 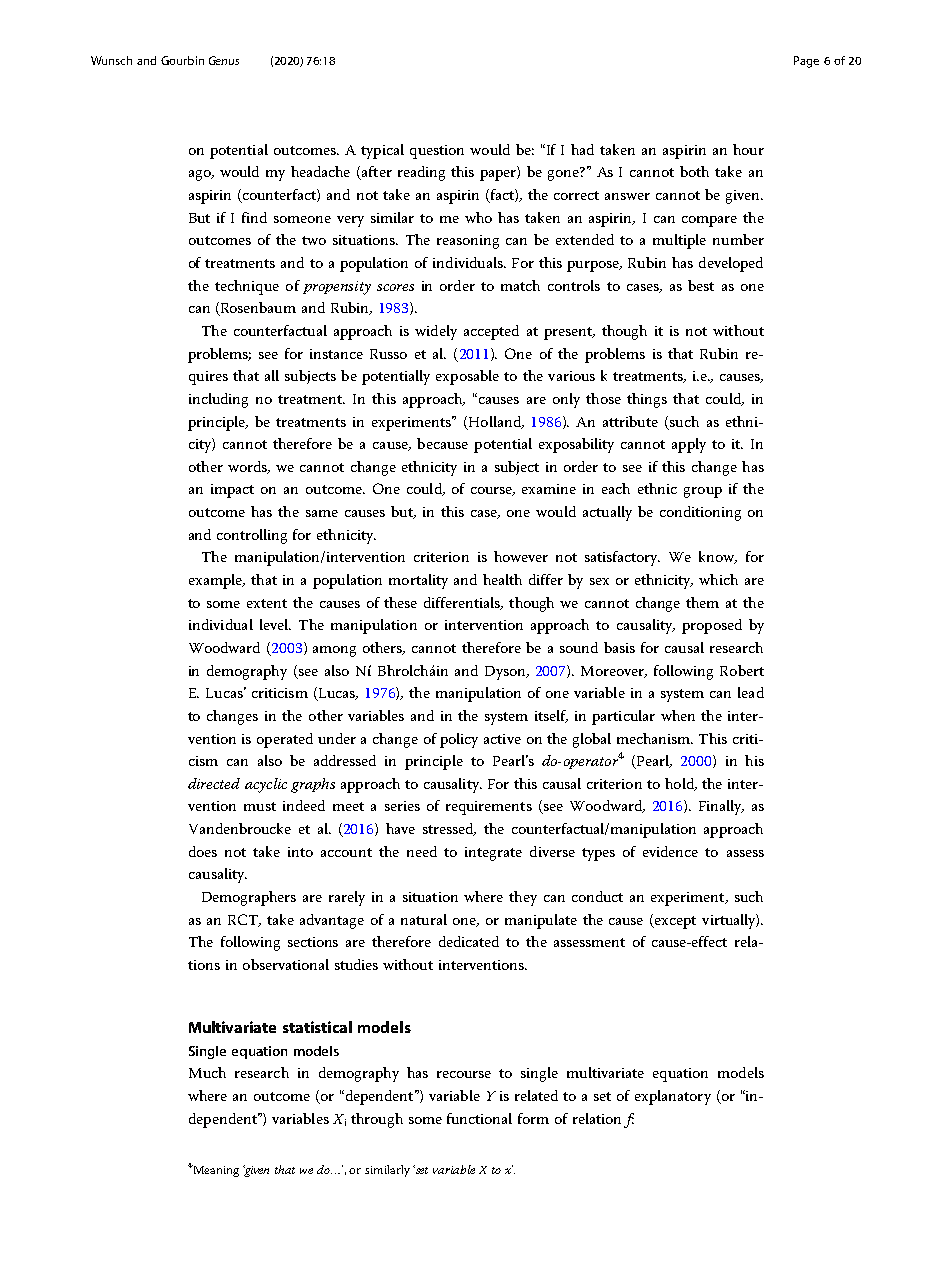 What do you see at coordinates (257, 309) in the page?
I see `Rosenbaum` at bounding box center [257, 309].
